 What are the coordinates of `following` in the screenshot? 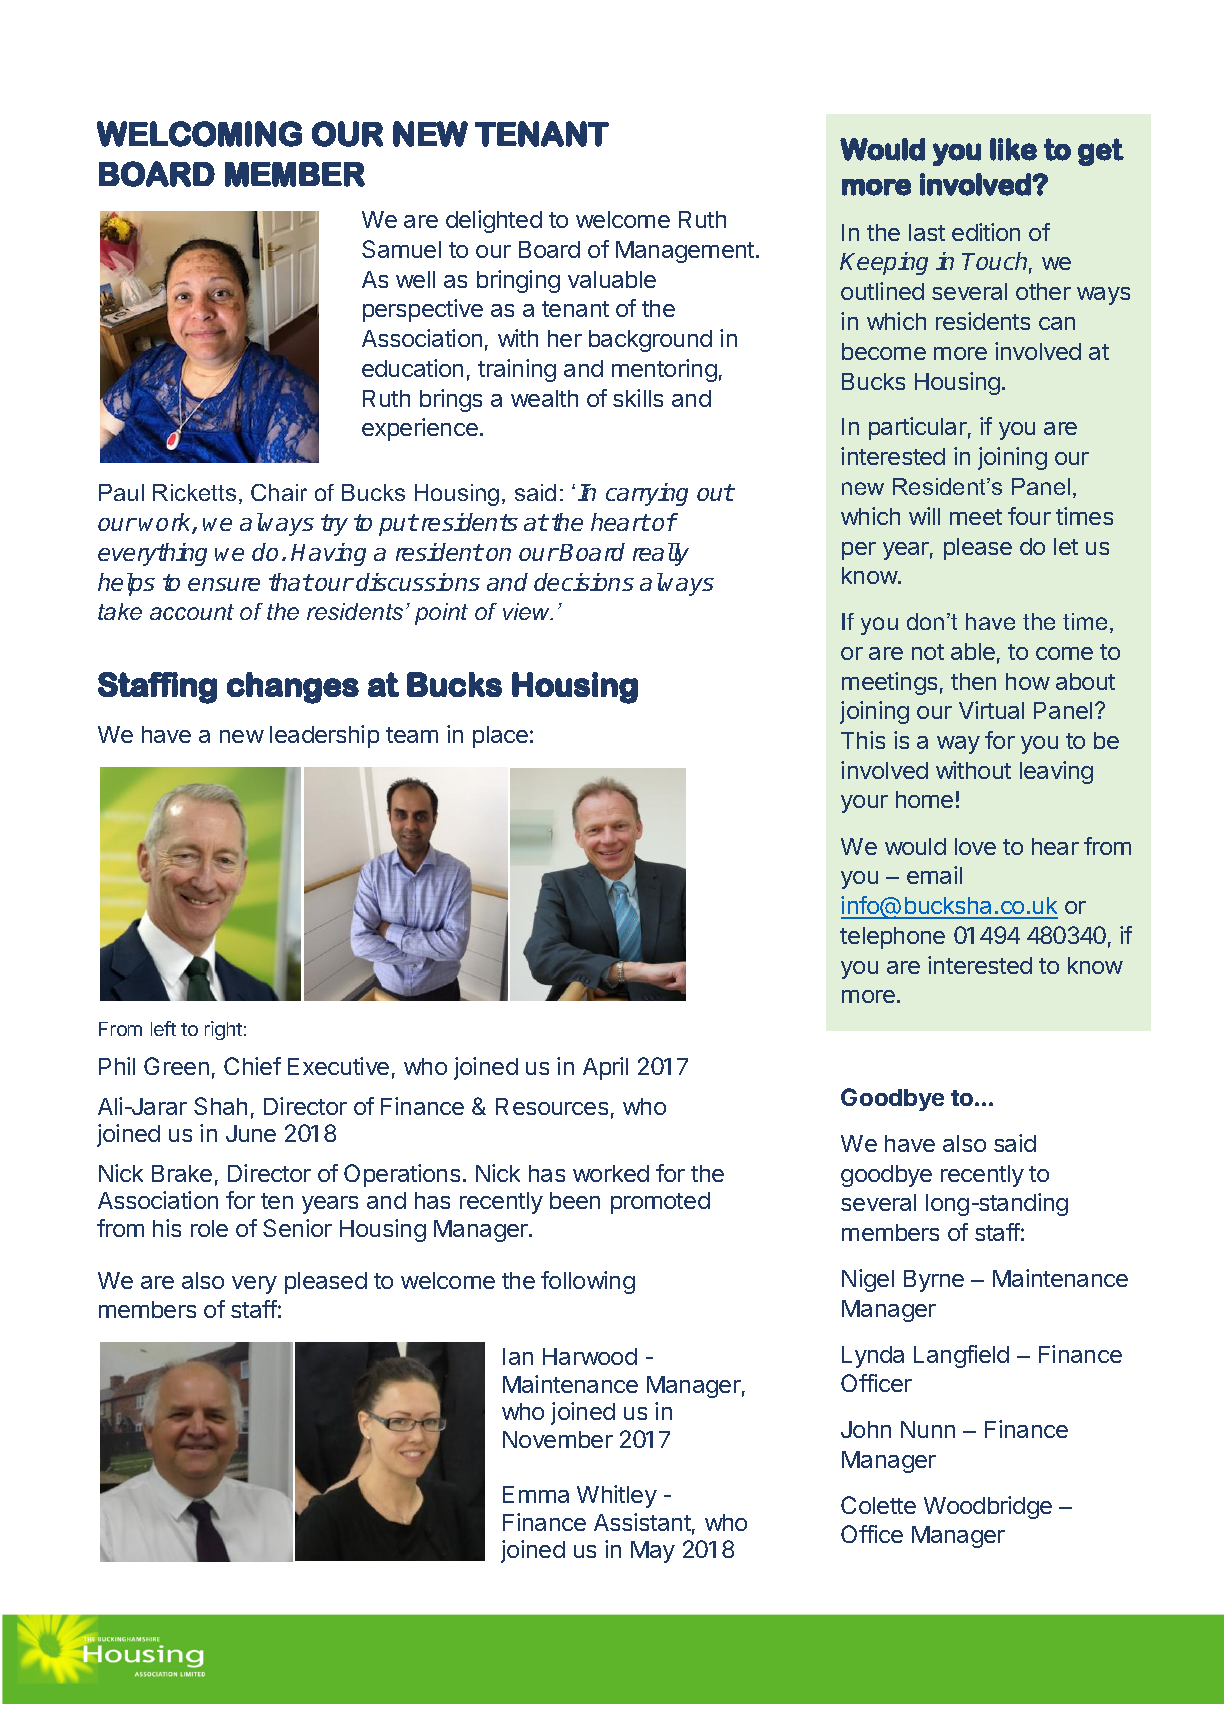 It's located at (588, 1282).
